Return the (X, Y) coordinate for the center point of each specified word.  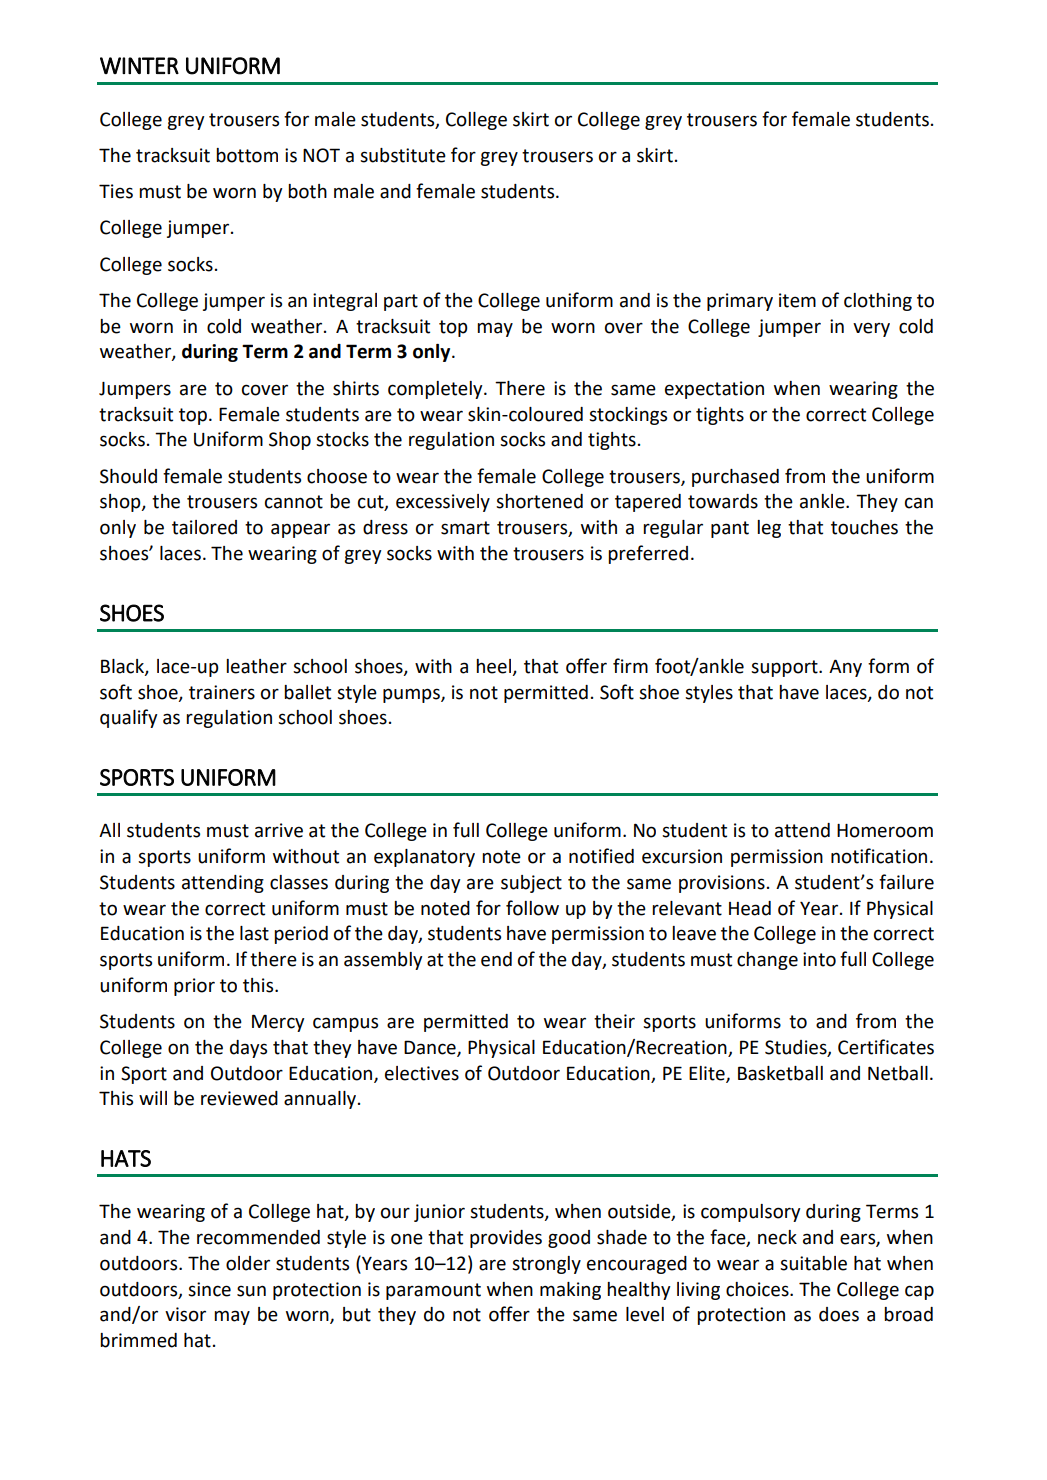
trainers (222, 692)
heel (493, 666)
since (209, 1289)
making (570, 1291)
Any (845, 668)
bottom (247, 155)
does (839, 1314)
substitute (403, 155)
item (797, 300)
